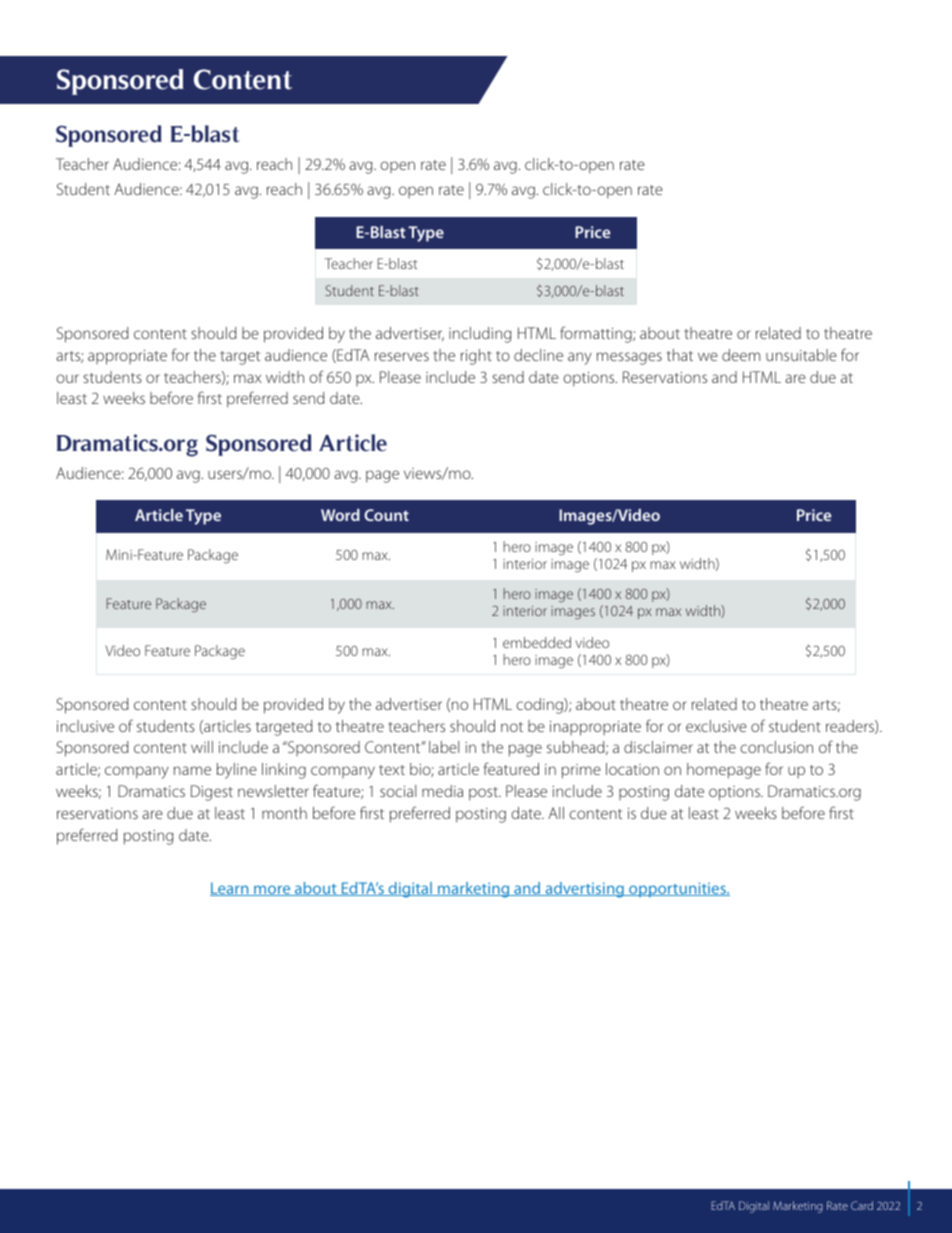 This screenshot has width=952, height=1233. What do you see at coordinates (556, 813) in the screenshot?
I see `All` at bounding box center [556, 813].
